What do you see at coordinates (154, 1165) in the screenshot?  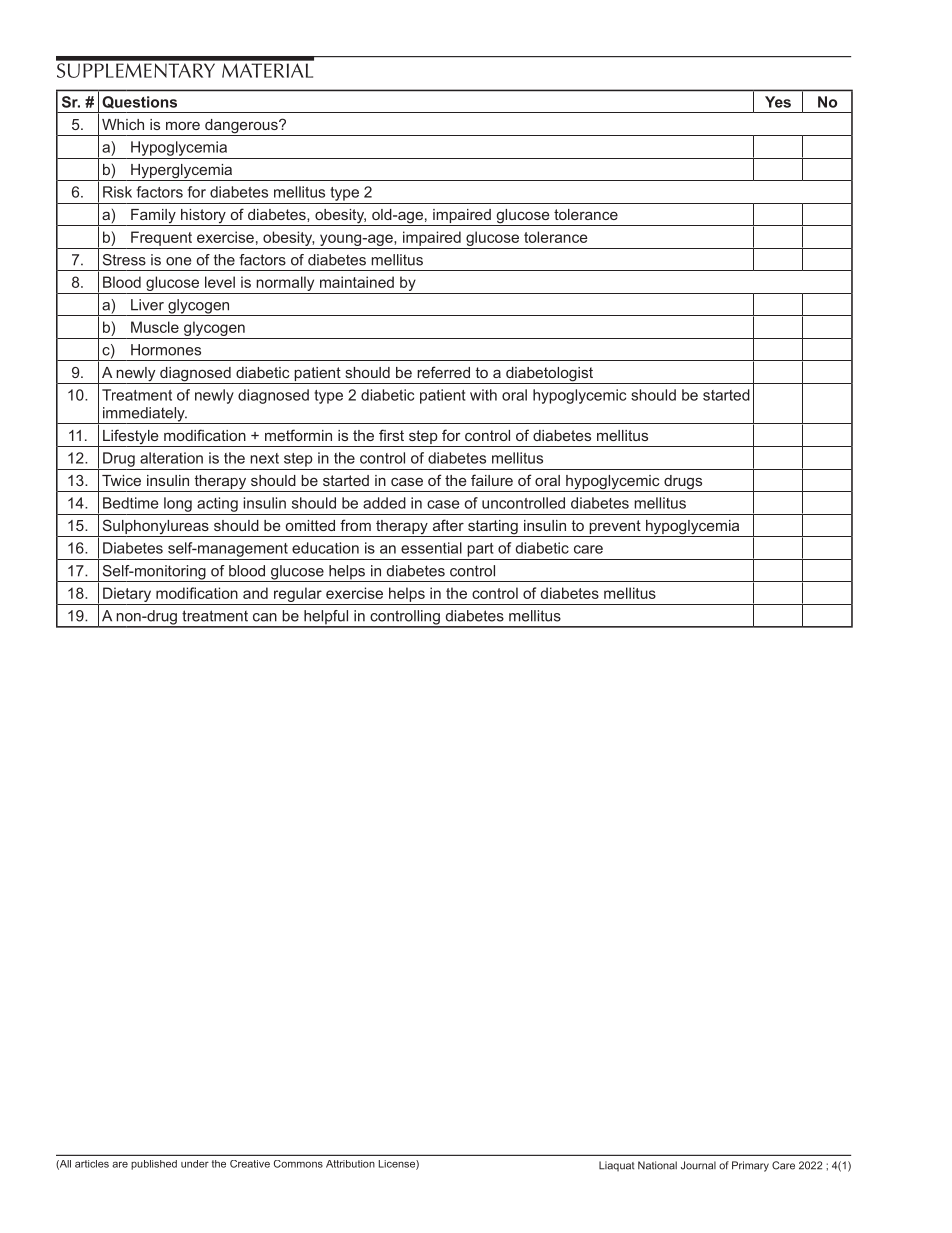 I see `published` at bounding box center [154, 1165].
